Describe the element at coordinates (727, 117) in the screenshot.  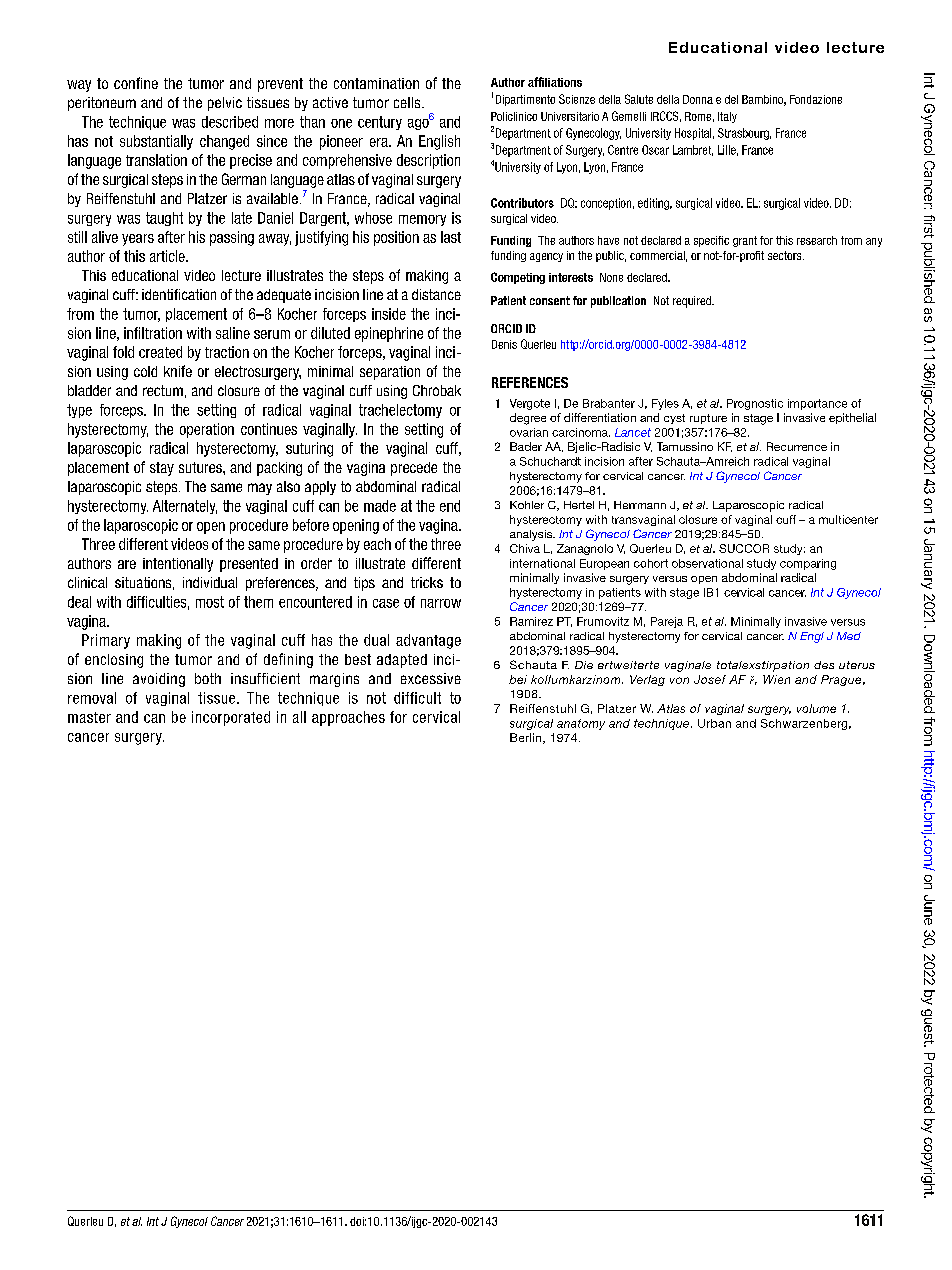
I see `Italy` at that location.
